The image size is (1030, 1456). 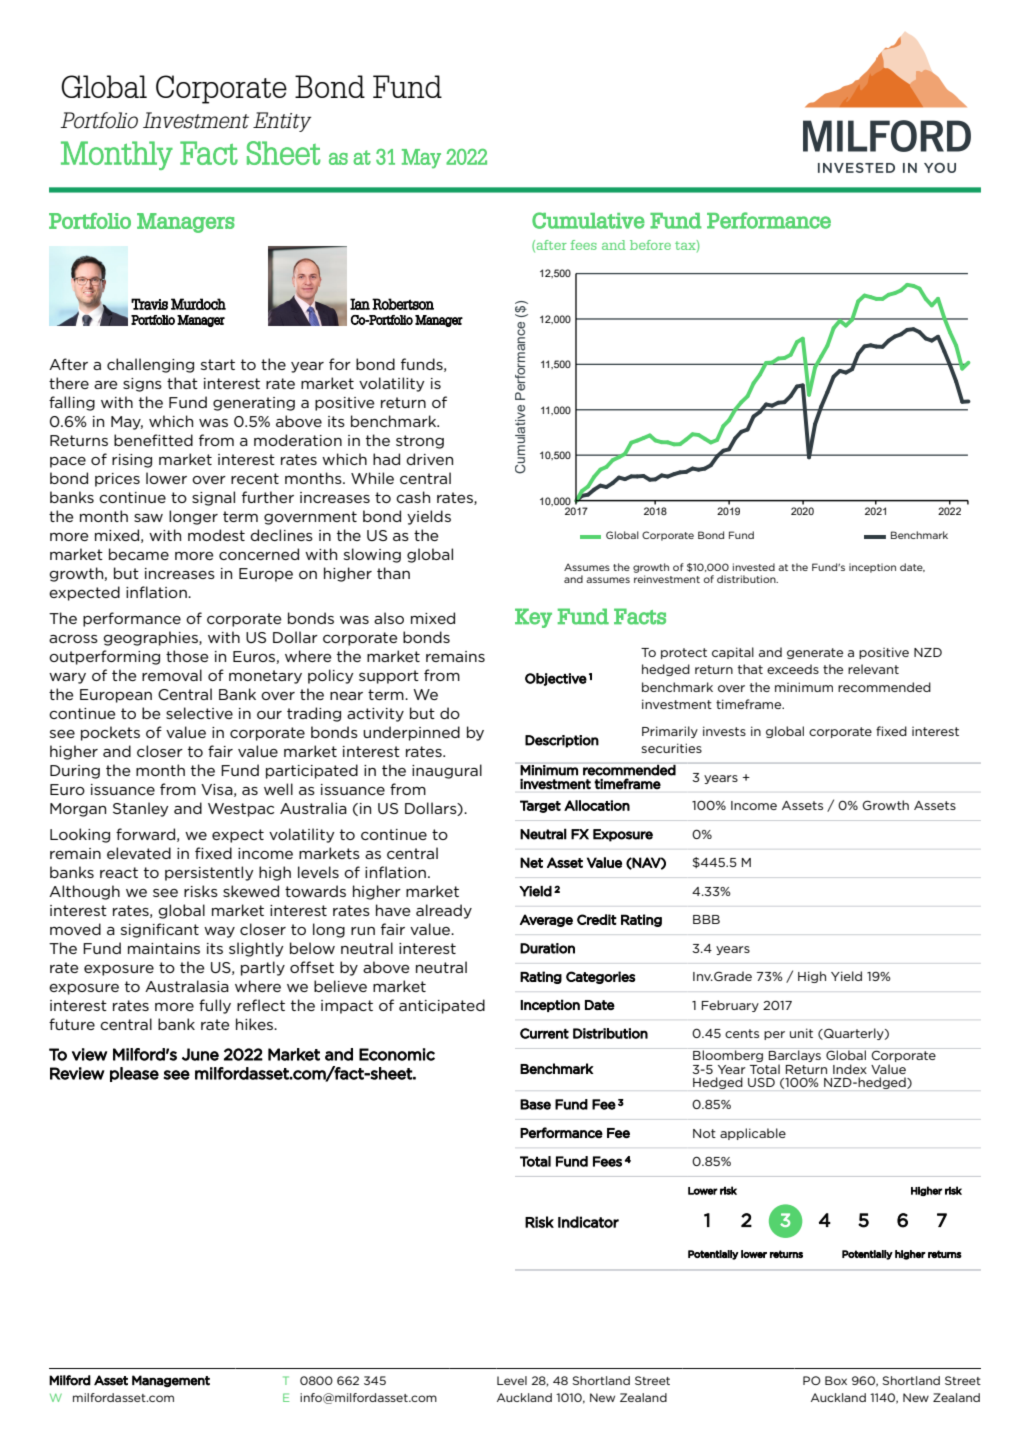 What do you see at coordinates (171, 1381) in the document?
I see `Management` at bounding box center [171, 1381].
